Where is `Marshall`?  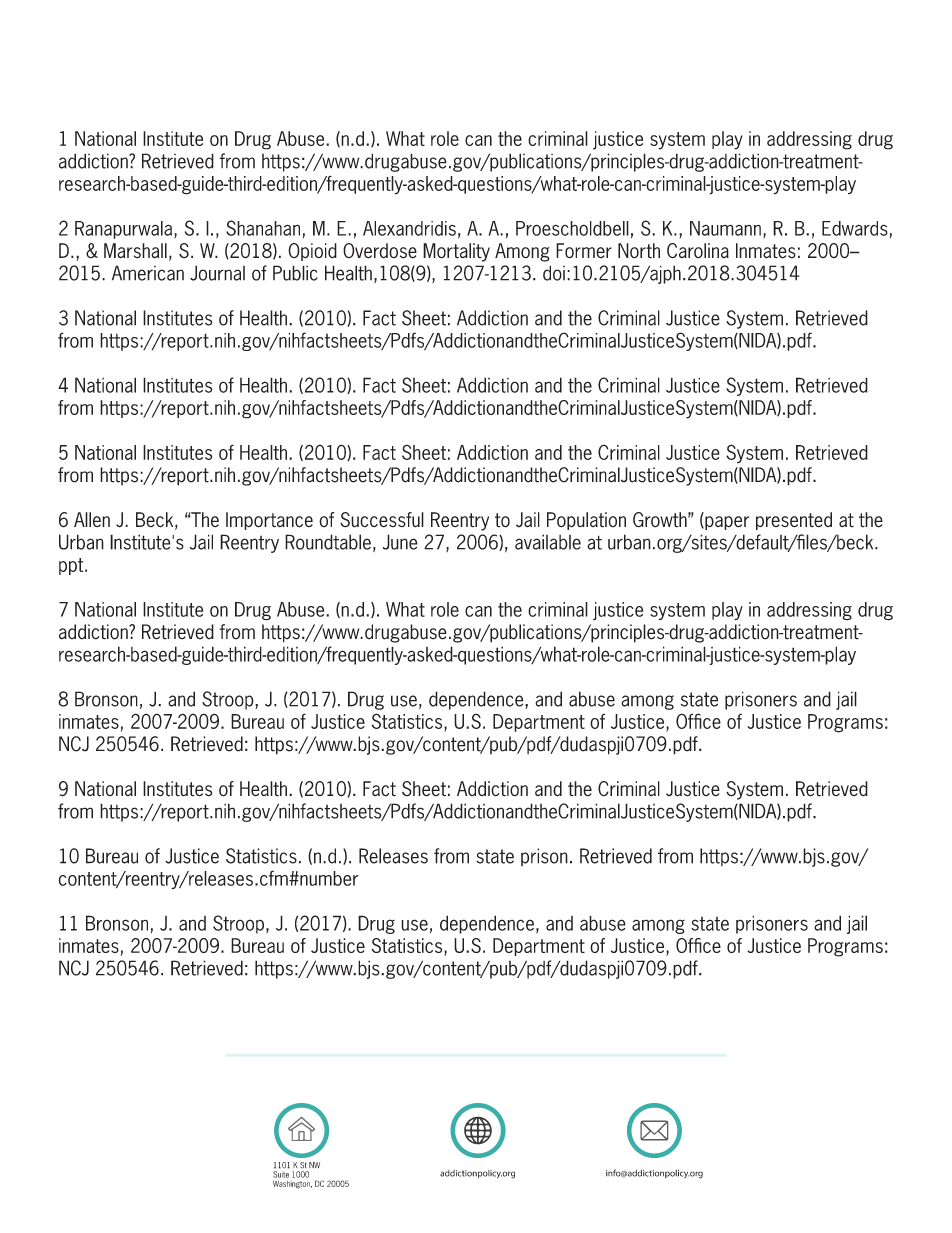
Marshall is located at coordinates (135, 251).
